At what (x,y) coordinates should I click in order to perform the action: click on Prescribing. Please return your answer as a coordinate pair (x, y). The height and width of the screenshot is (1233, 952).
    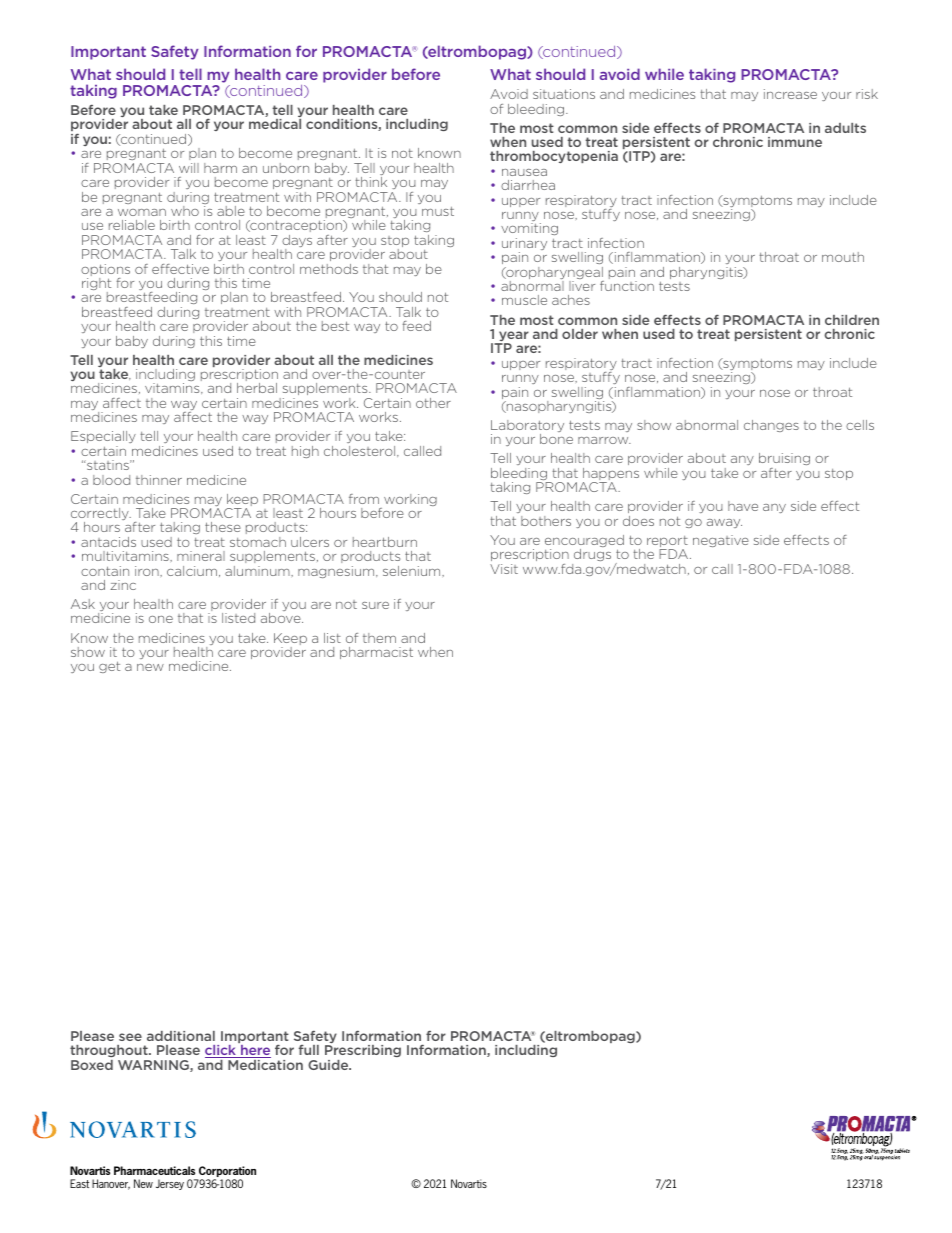
    Looking at the image, I should click on (363, 1053).
